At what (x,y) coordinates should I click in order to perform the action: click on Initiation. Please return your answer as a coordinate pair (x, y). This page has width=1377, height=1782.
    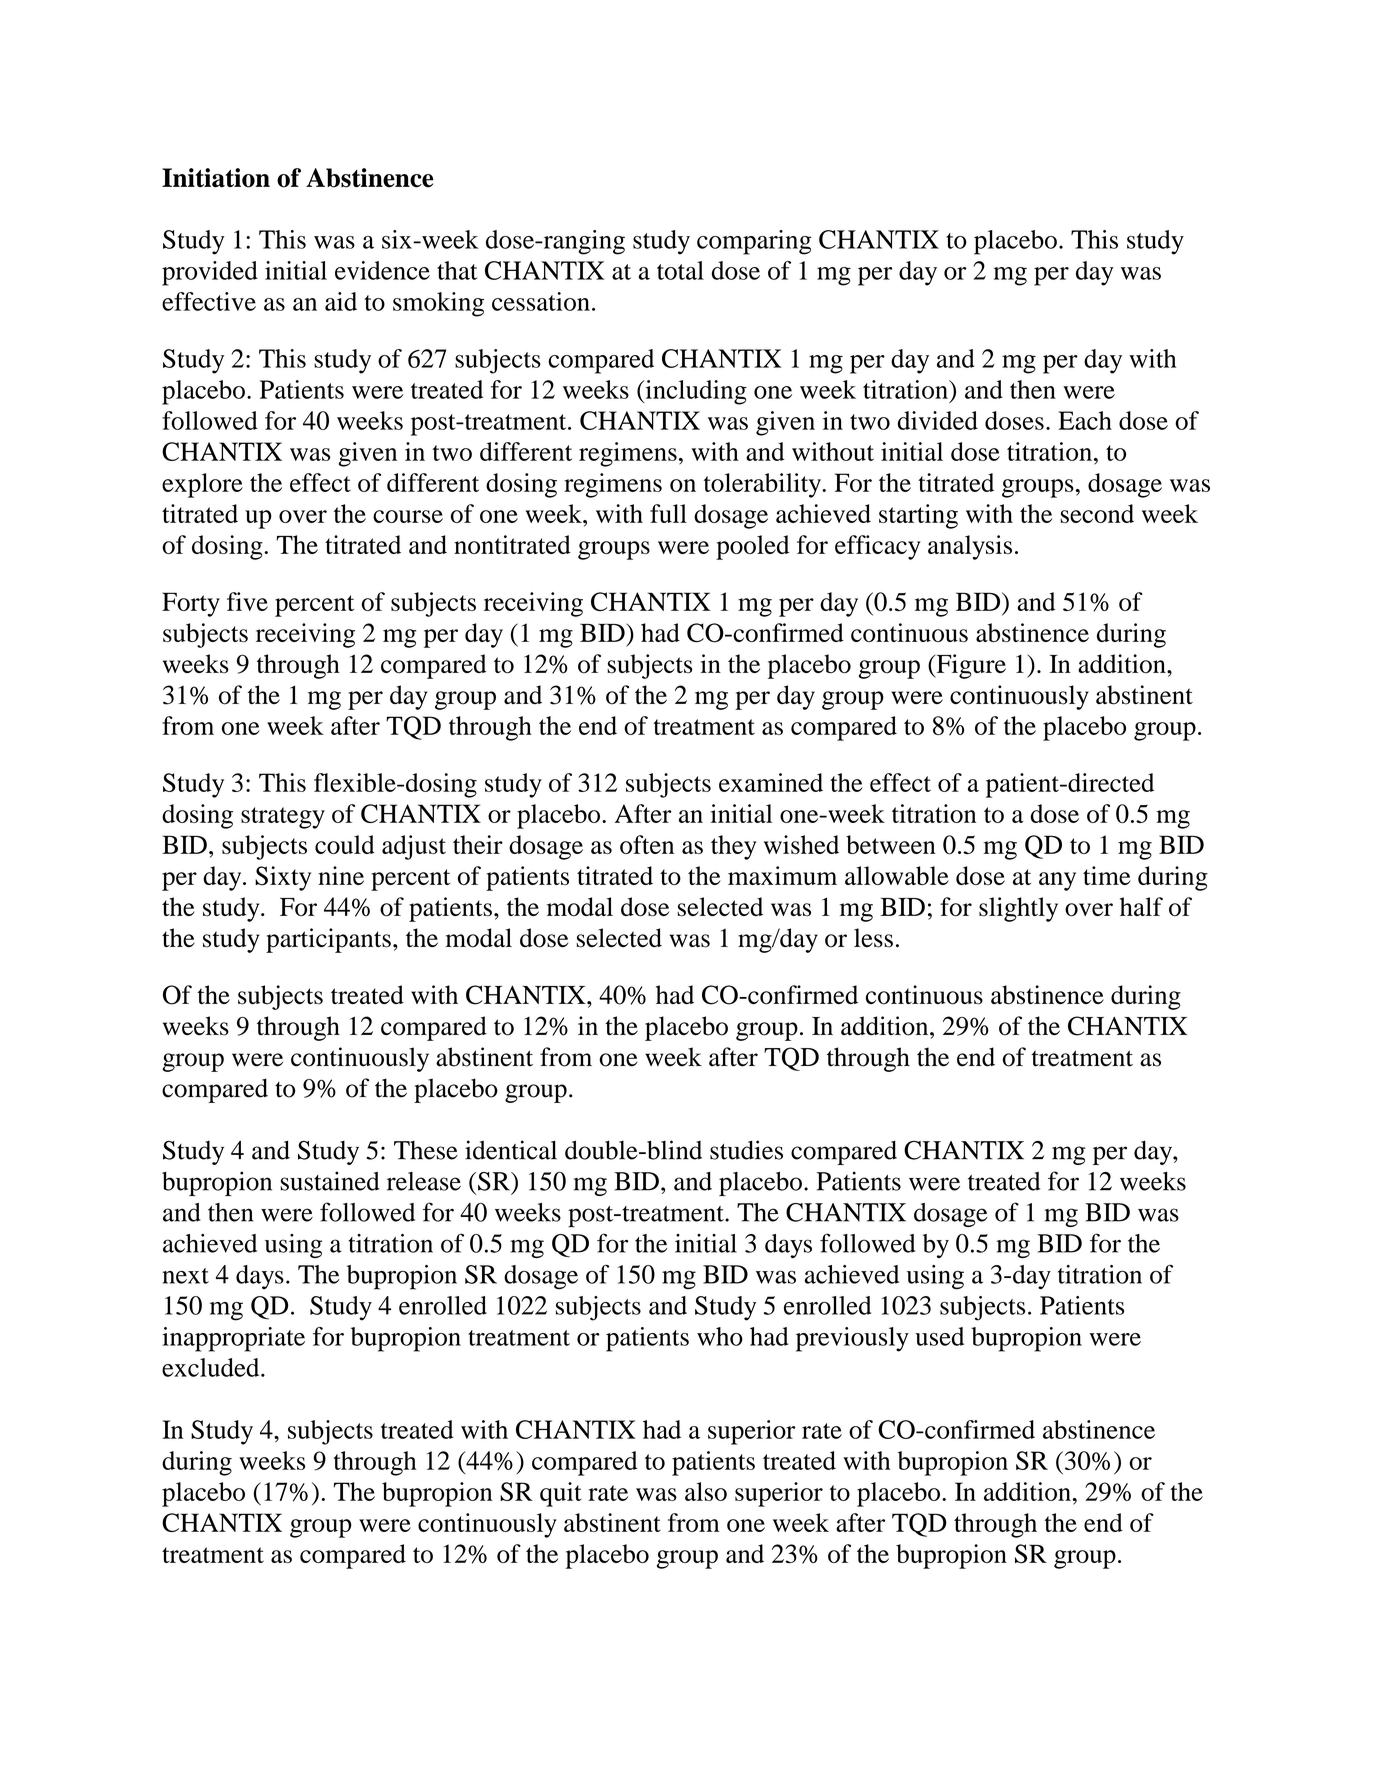
    Looking at the image, I should click on (216, 178).
